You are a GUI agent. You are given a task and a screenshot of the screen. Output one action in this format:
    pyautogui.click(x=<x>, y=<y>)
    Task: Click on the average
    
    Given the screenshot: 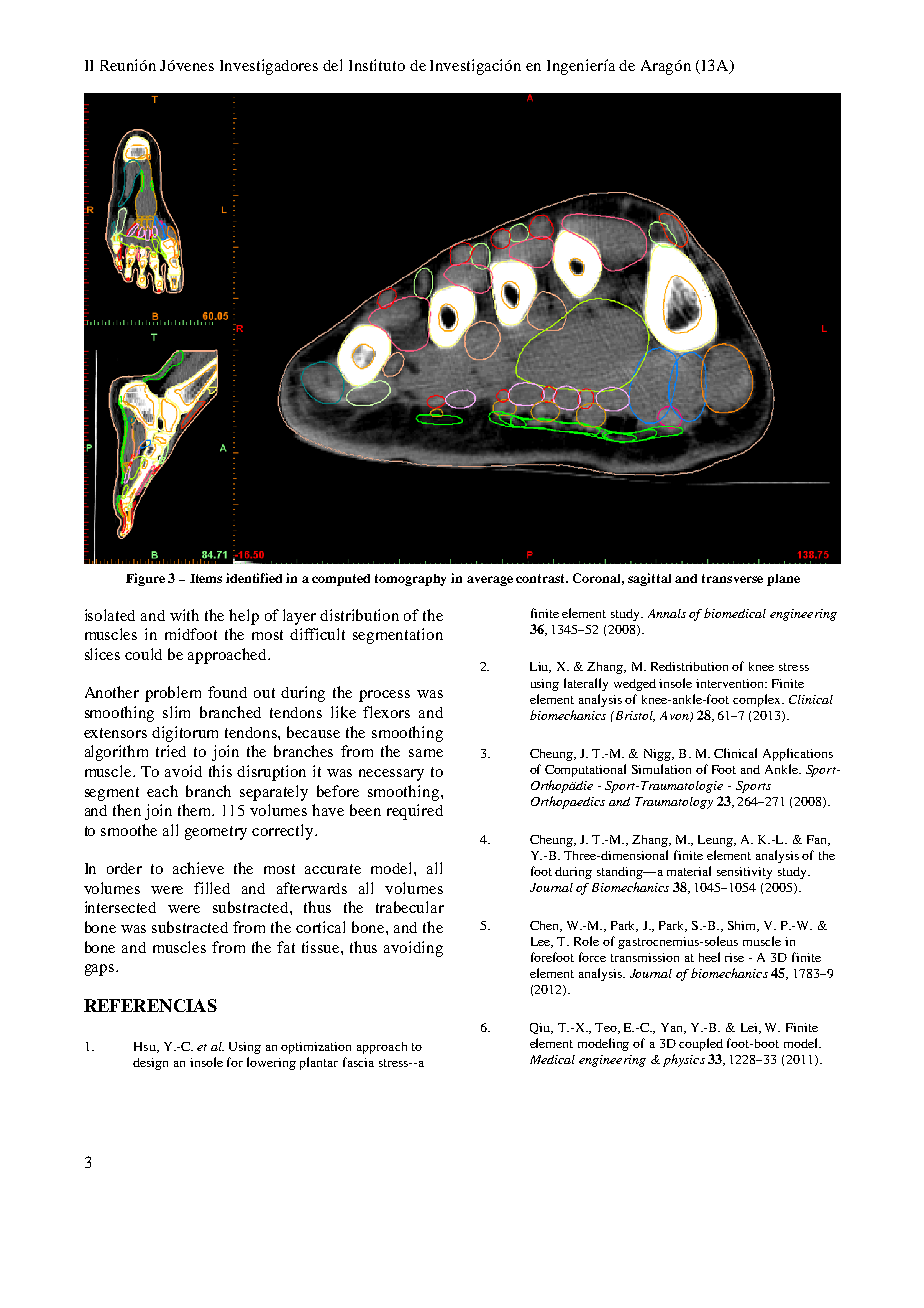 What is the action you would take?
    pyautogui.click(x=490, y=581)
